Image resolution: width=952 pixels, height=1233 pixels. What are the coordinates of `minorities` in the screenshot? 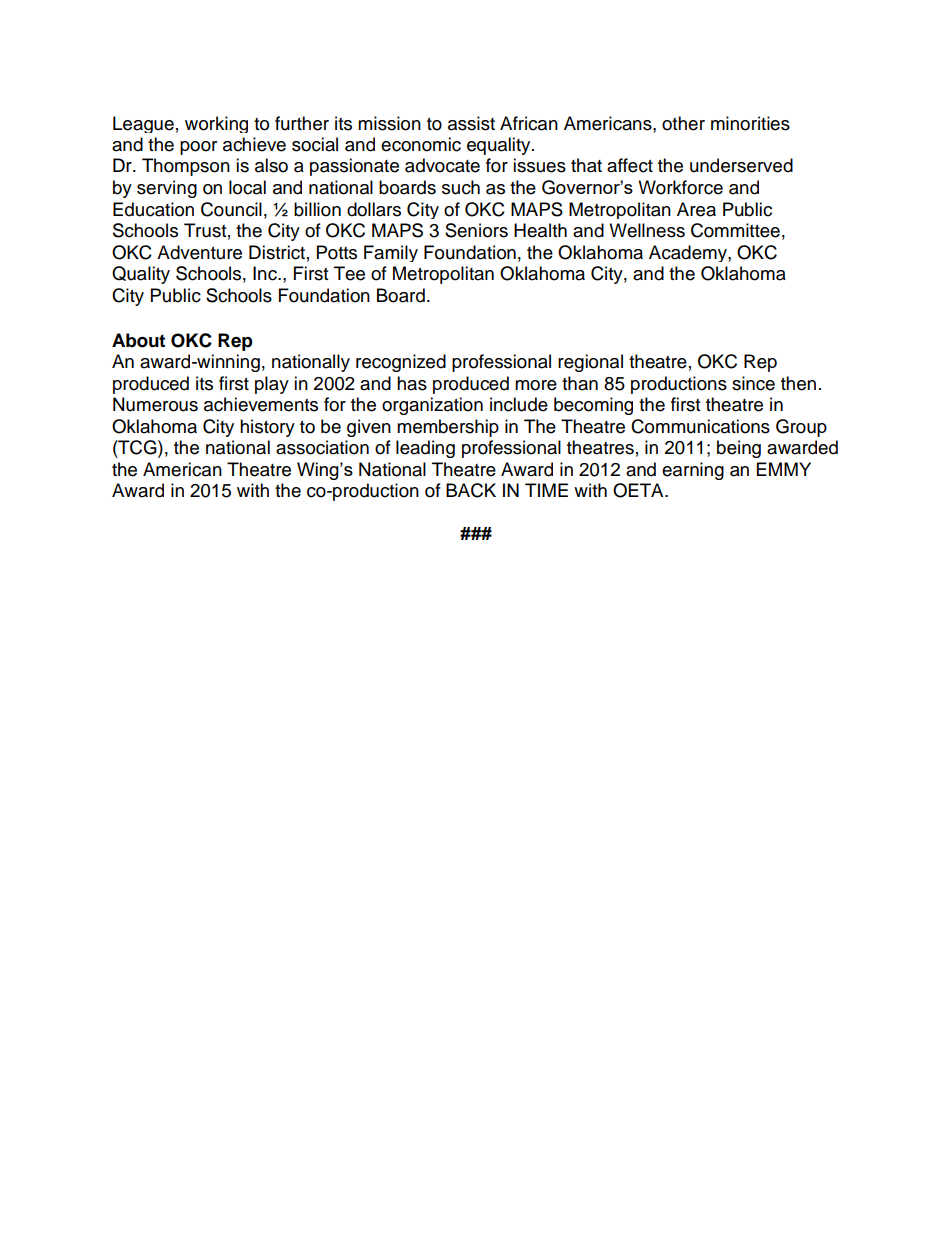 It's located at (750, 123).
